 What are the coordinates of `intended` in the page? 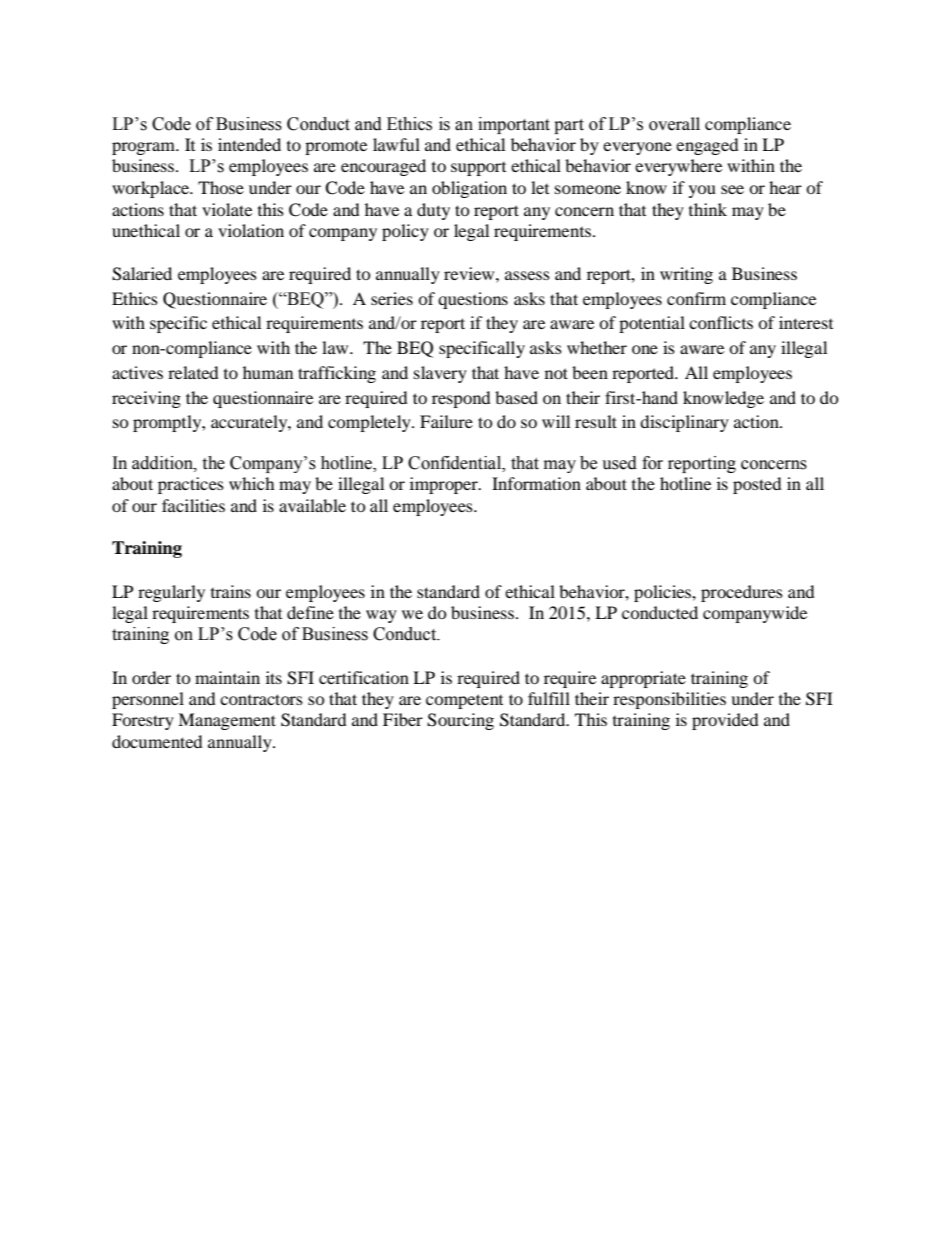 It's located at (249, 144).
